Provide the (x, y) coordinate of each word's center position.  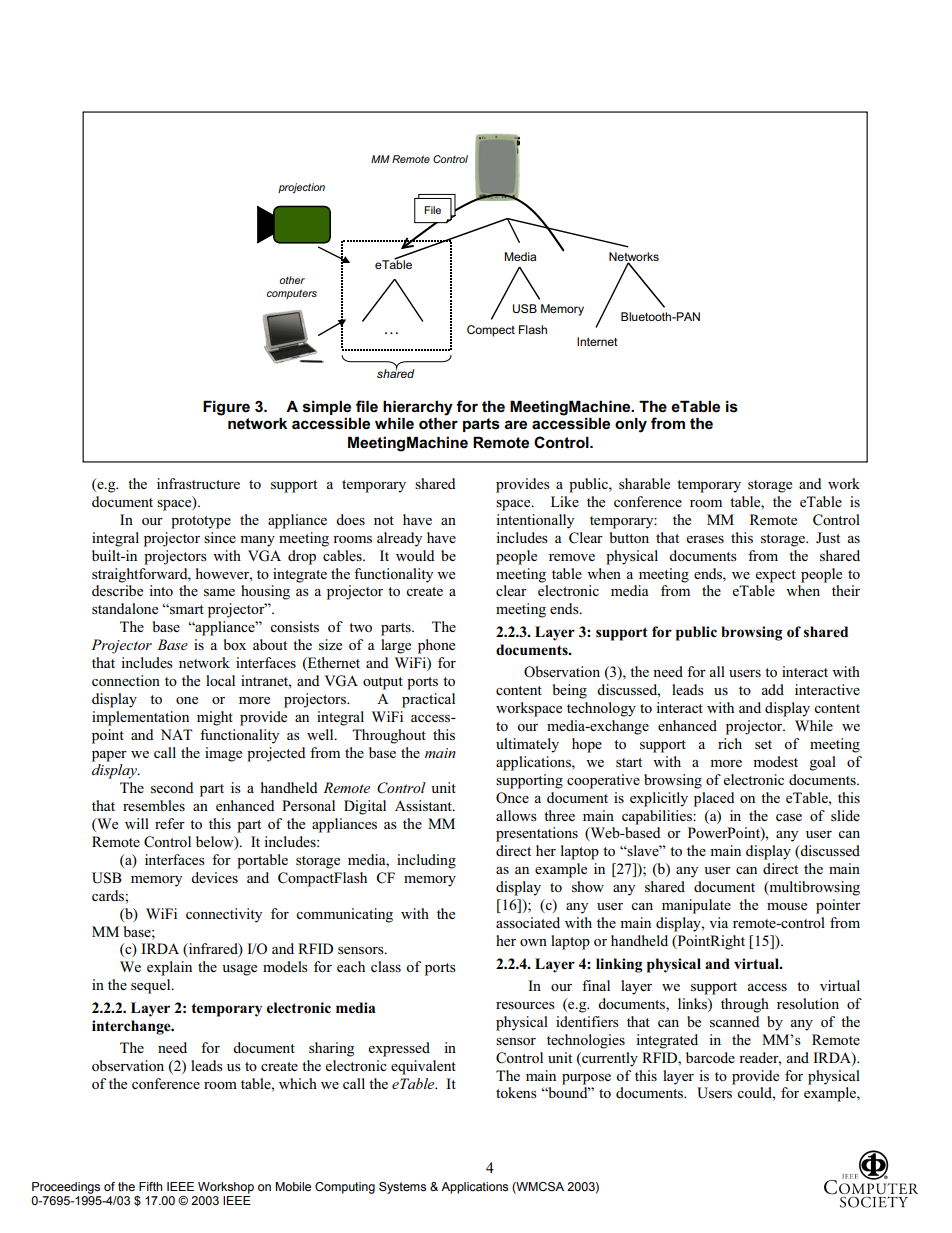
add (772, 689)
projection (301, 188)
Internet (597, 341)
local (220, 680)
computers (292, 294)
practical (428, 700)
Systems (402, 1188)
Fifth (150, 1186)
